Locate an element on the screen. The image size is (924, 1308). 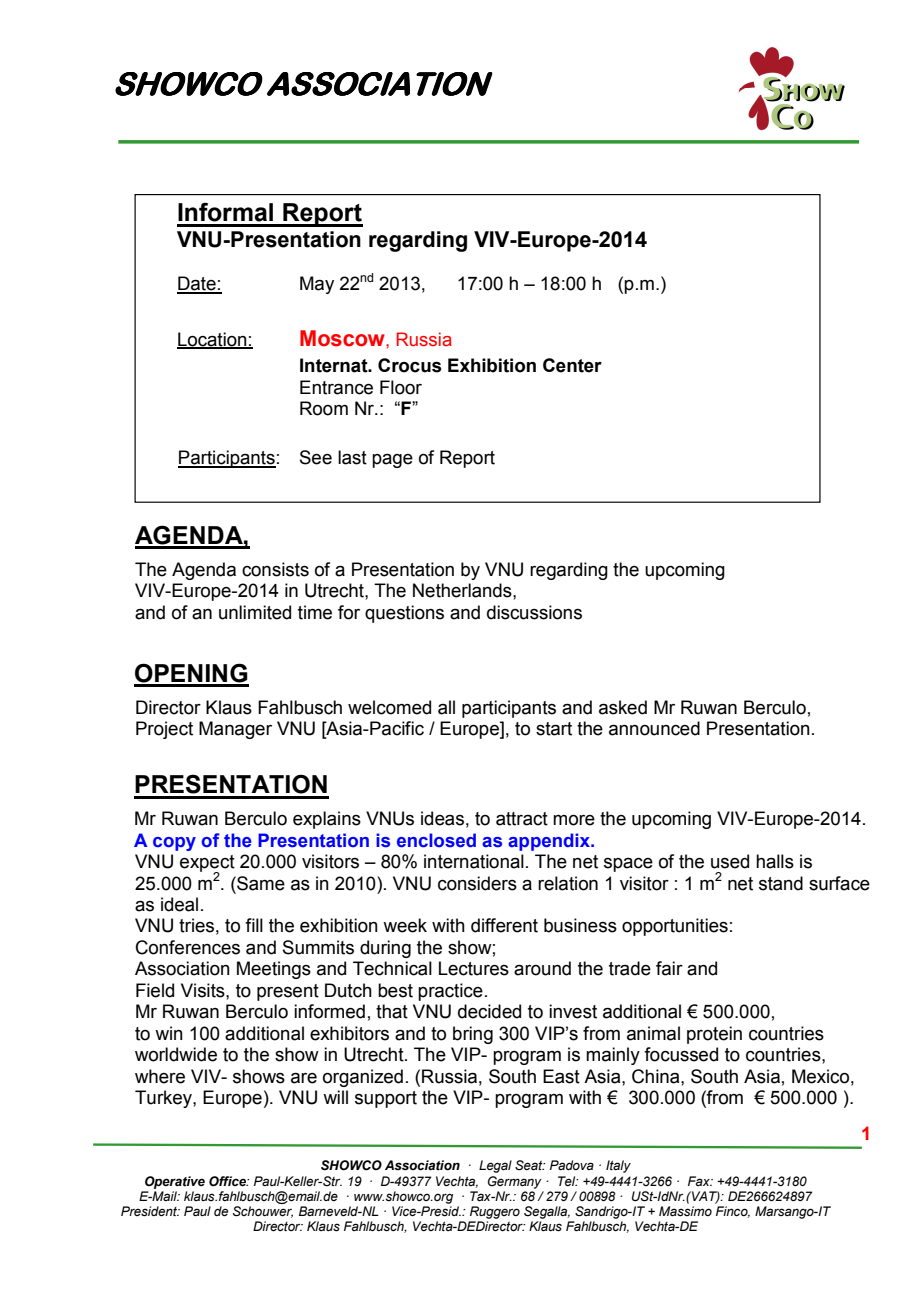
Germany is located at coordinates (515, 1182).
